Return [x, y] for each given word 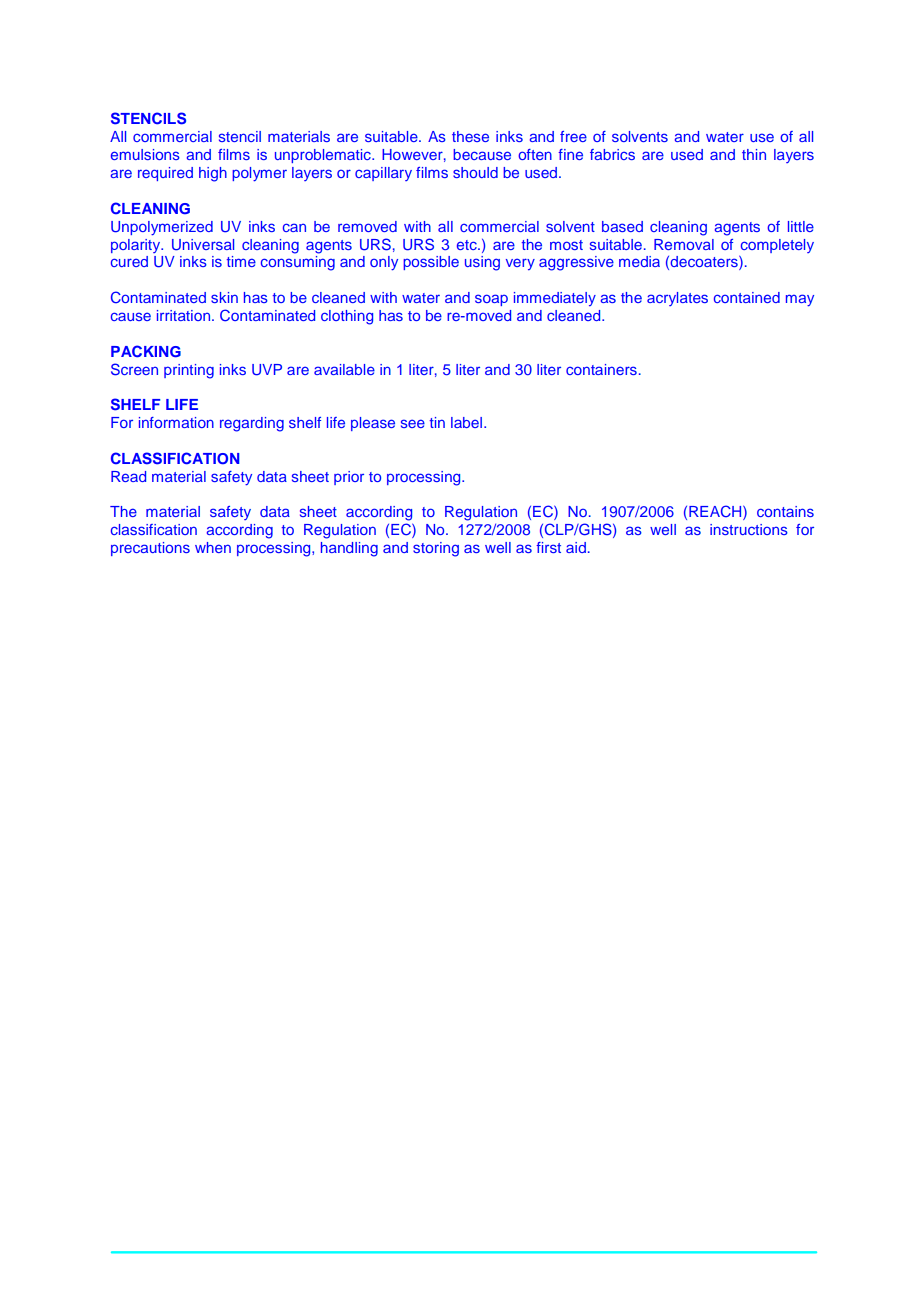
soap [491, 300]
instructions [749, 529]
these [470, 136]
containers [601, 369]
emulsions [145, 154]
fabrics [612, 154]
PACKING [146, 351]
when [213, 547]
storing [436, 549]
